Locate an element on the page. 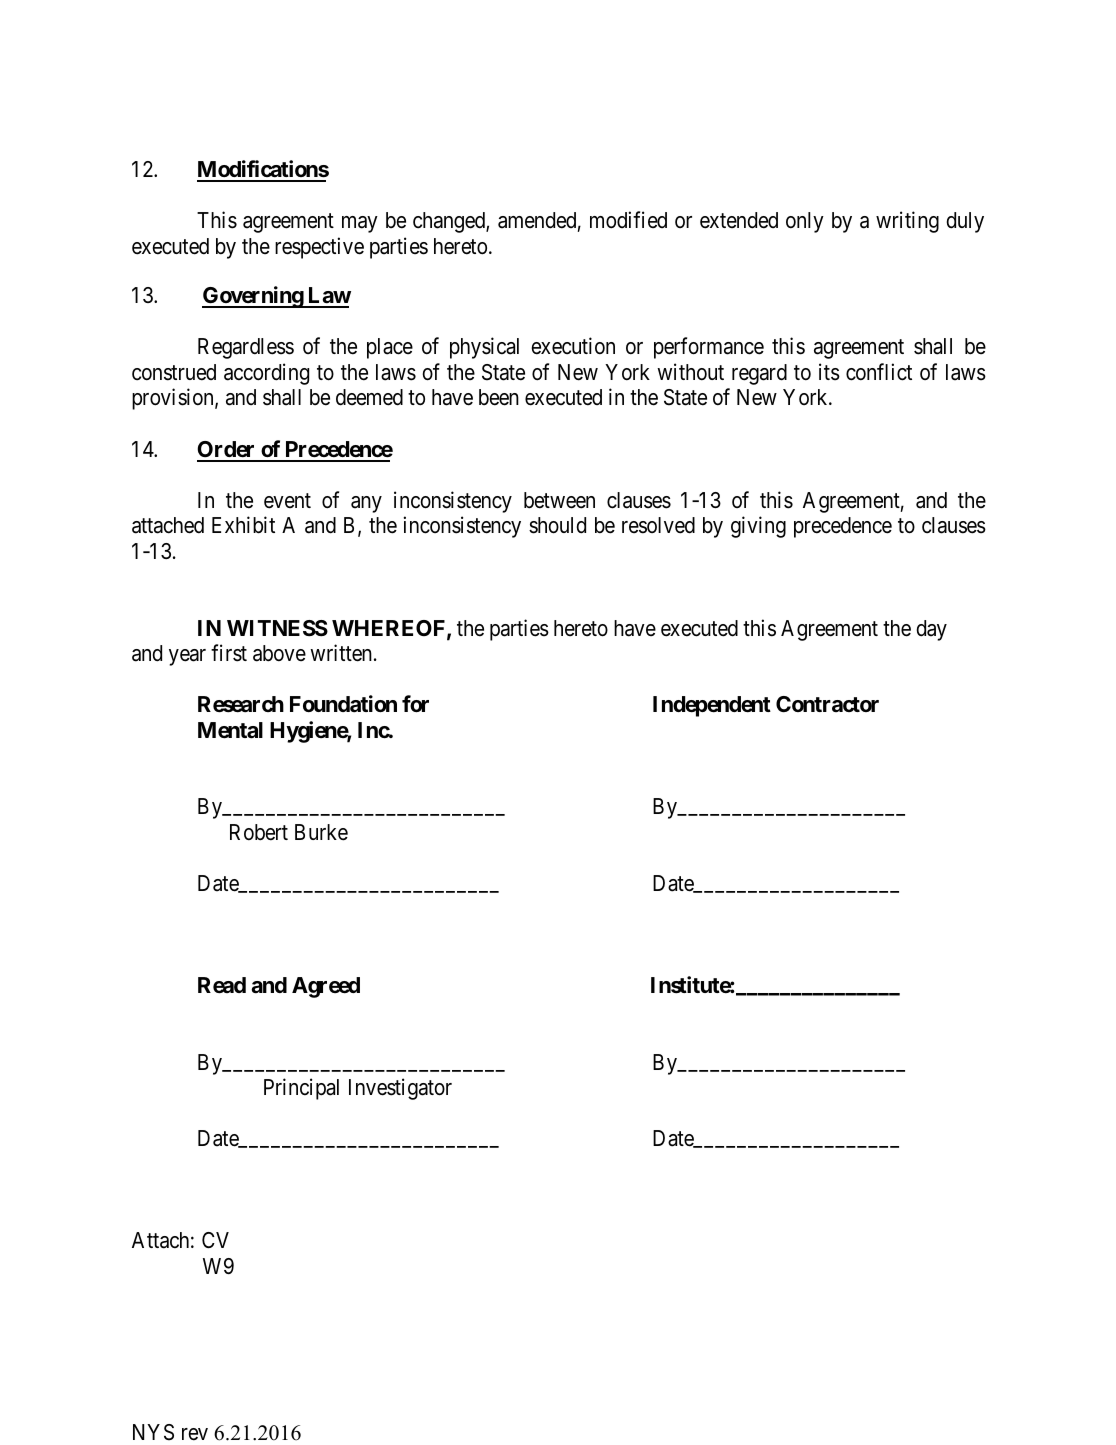 Image resolution: width=1116 pixels, height=1445 pixels. should is located at coordinates (557, 525).
